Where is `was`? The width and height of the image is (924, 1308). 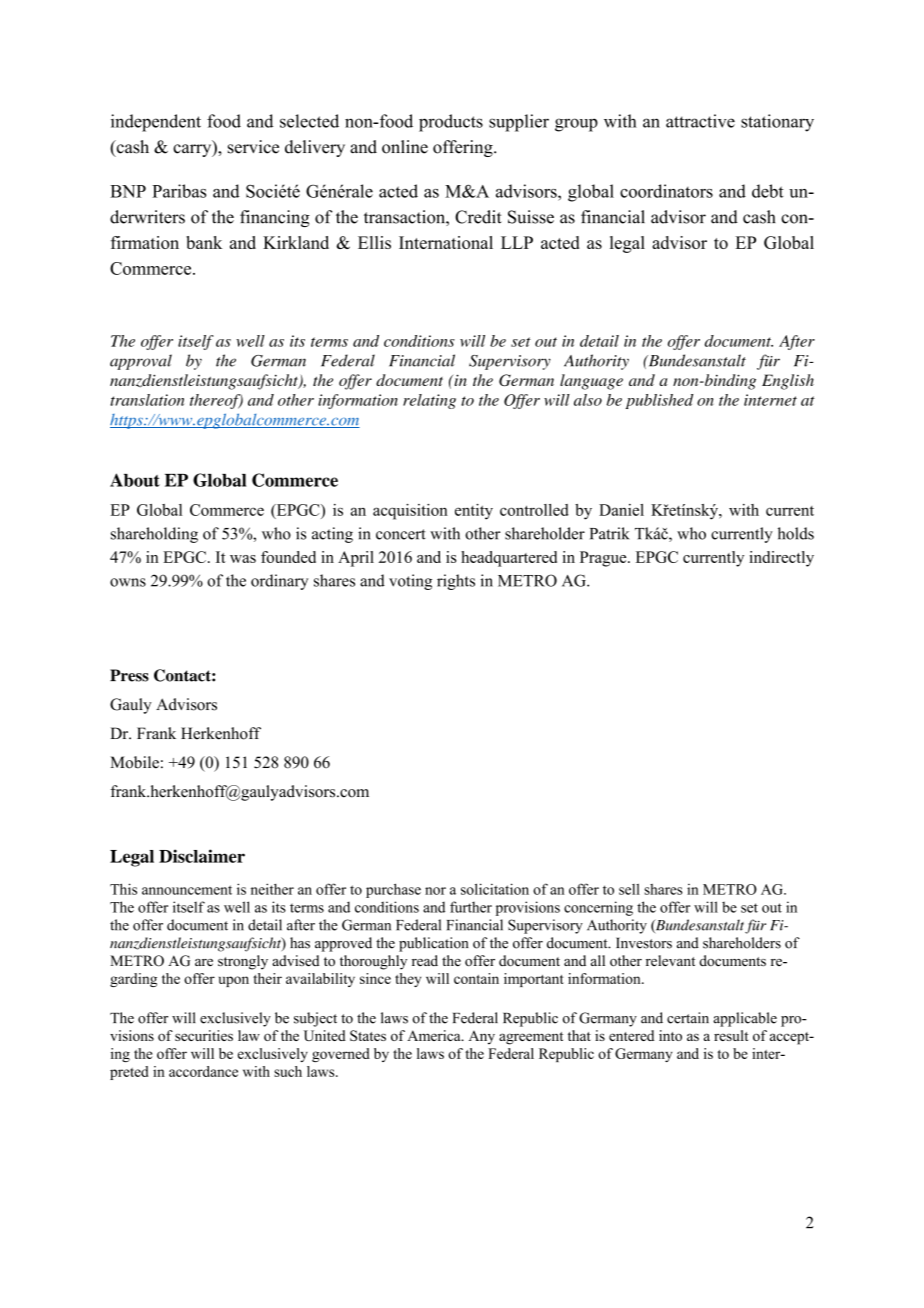
was is located at coordinates (243, 559).
